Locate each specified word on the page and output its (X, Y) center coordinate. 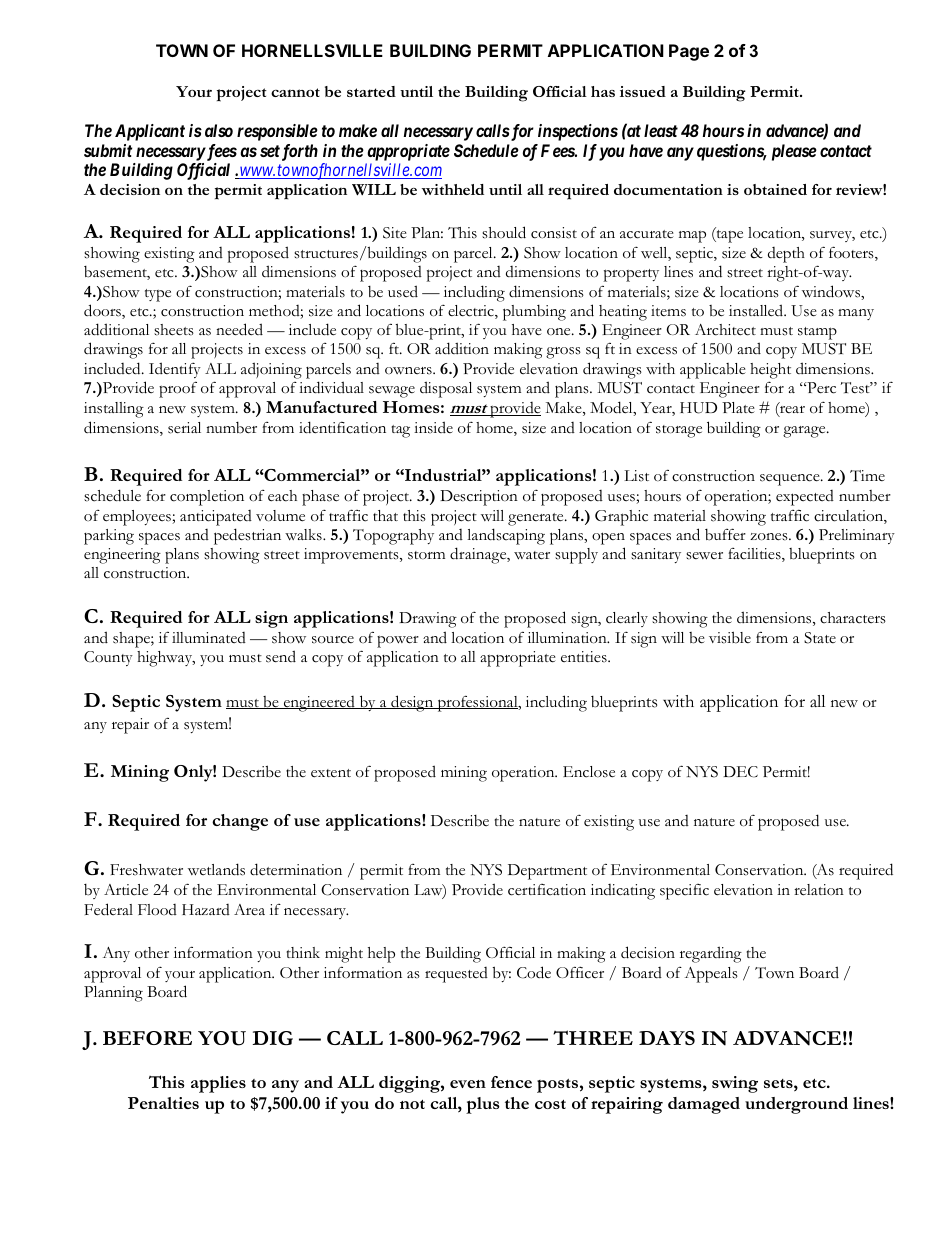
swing (735, 1084)
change (240, 822)
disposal (446, 389)
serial (184, 428)
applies (218, 1084)
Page (689, 52)
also (219, 130)
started (371, 91)
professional (477, 704)
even (468, 1084)
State (820, 638)
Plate (738, 408)
